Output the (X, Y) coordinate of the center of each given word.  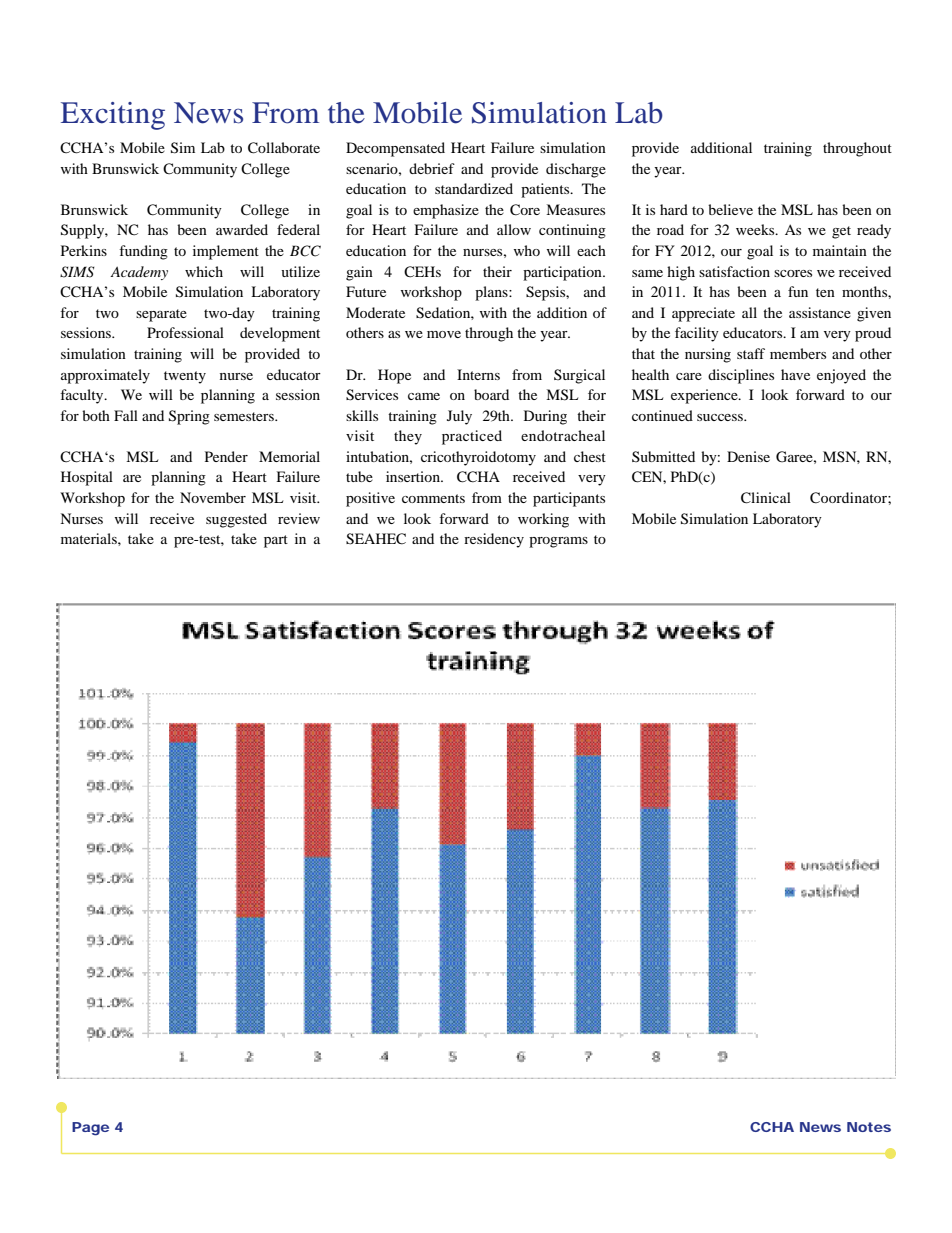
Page (90, 1129)
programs (558, 542)
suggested (236, 520)
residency (494, 540)
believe (730, 209)
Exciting (113, 116)
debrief (432, 168)
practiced (472, 437)
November (213, 497)
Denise (748, 456)
